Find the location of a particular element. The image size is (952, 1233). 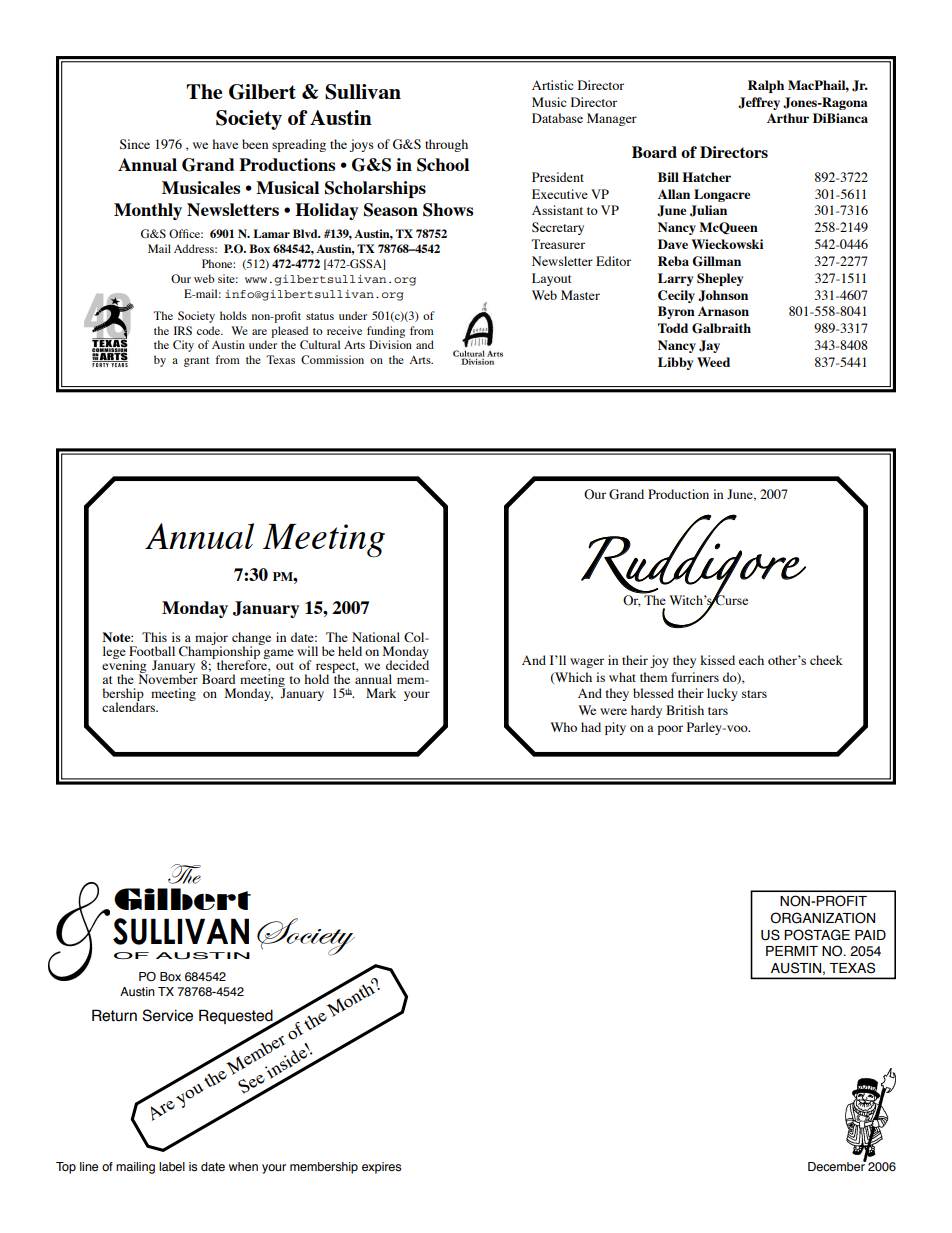

lucky is located at coordinates (722, 694).
